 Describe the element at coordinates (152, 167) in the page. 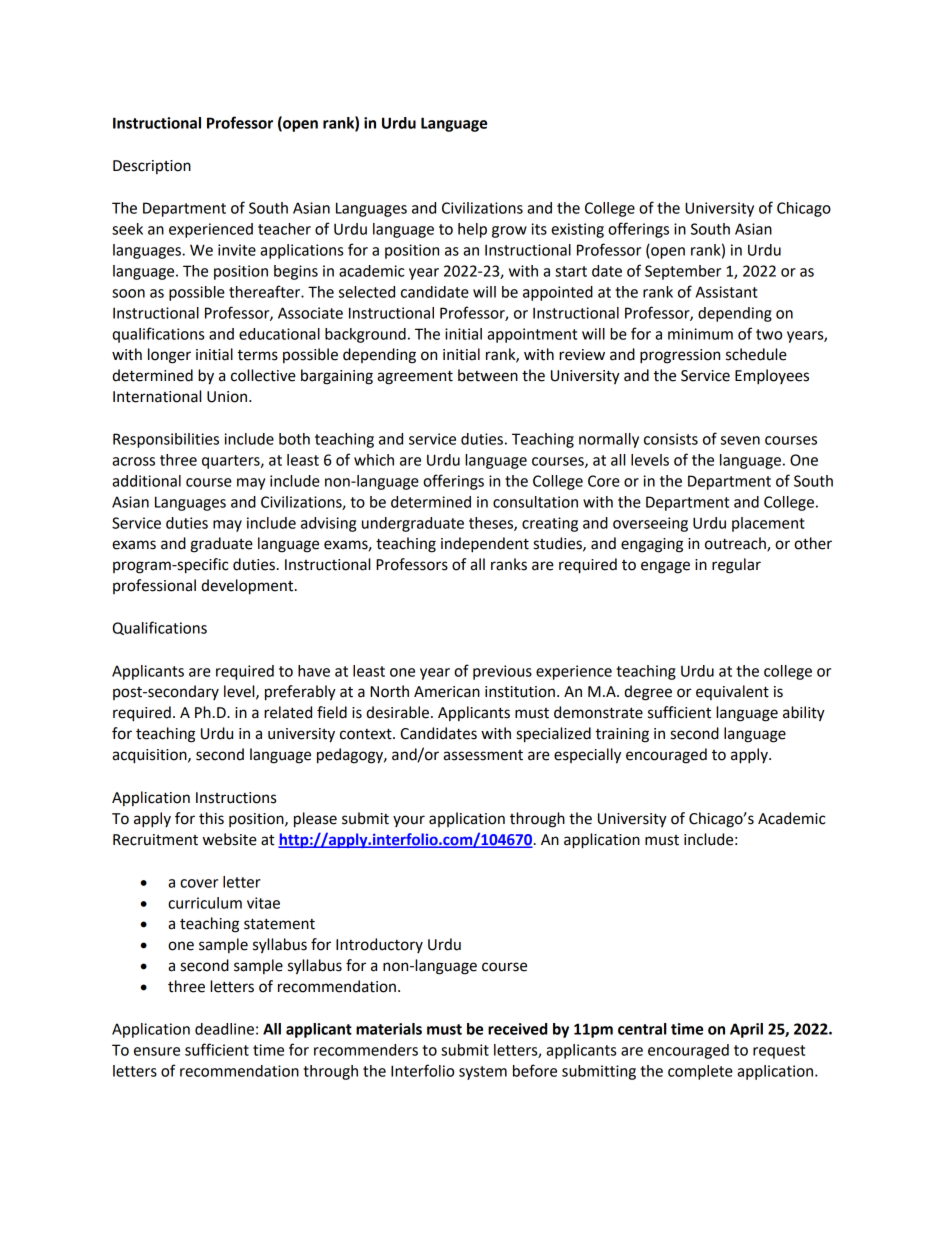

I see `Description` at that location.
